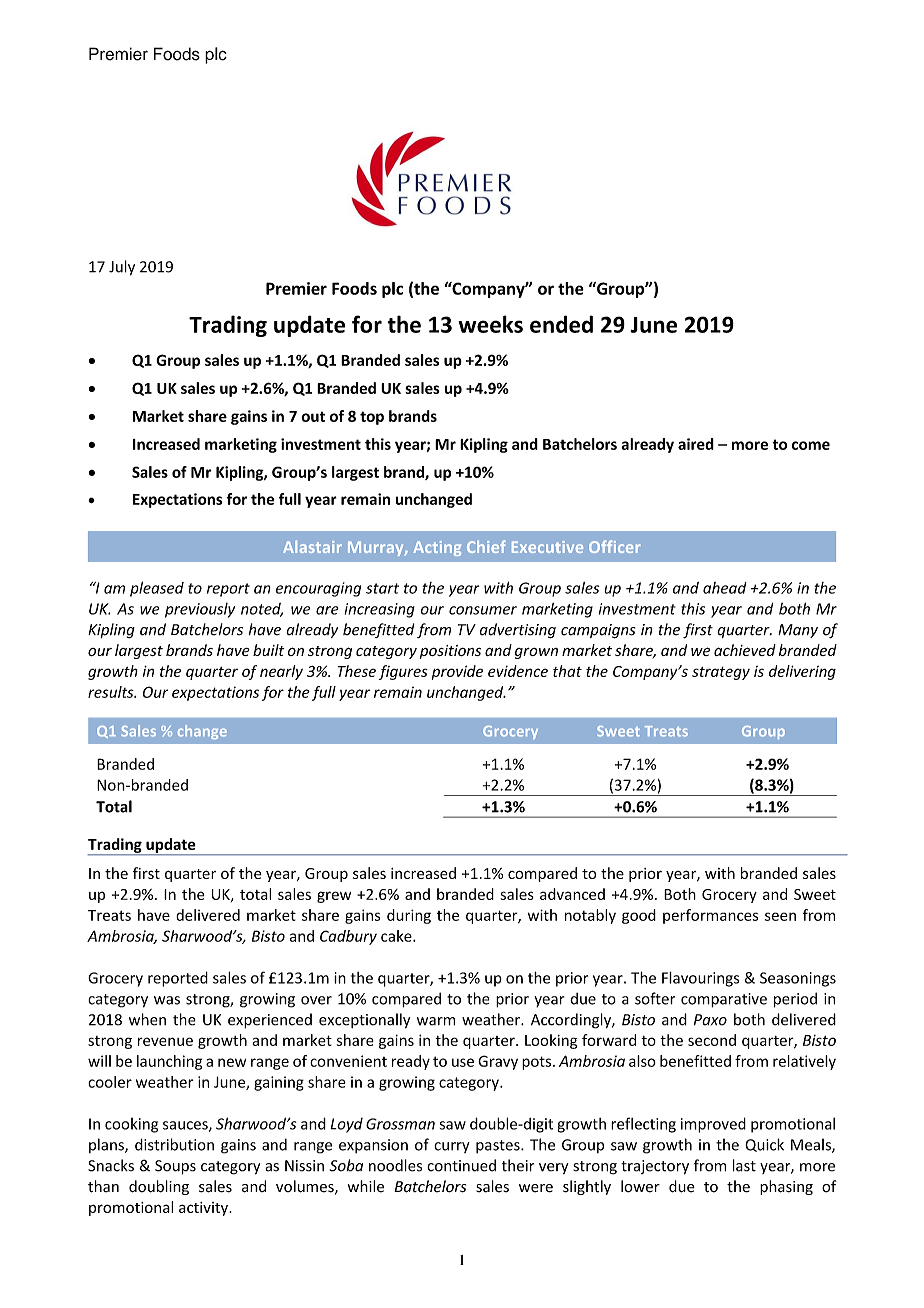 Image resolution: width=924 pixels, height=1308 pixels. I want to click on Acting, so click(437, 548).
